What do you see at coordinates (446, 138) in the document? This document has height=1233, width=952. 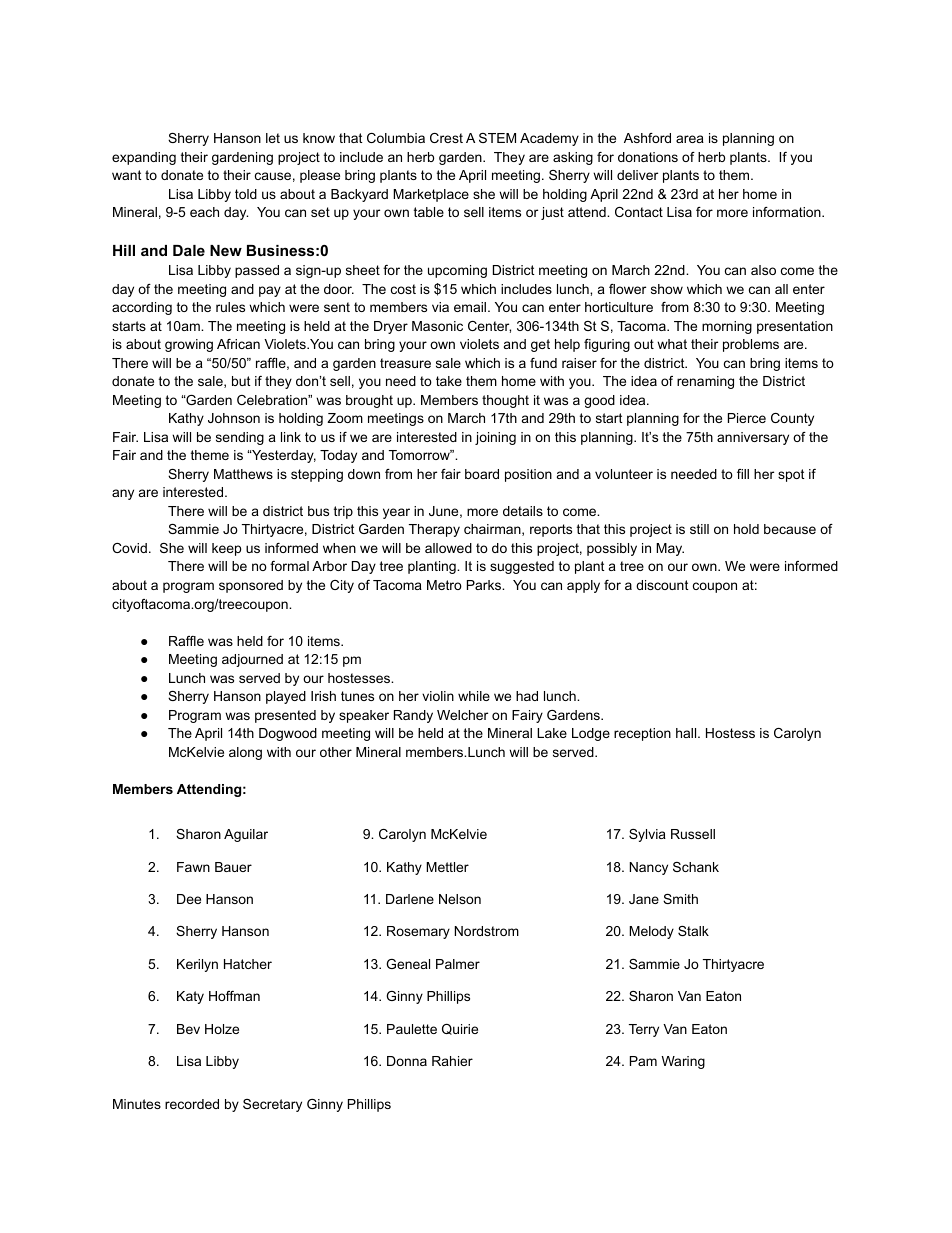 I see `Crest` at bounding box center [446, 138].
